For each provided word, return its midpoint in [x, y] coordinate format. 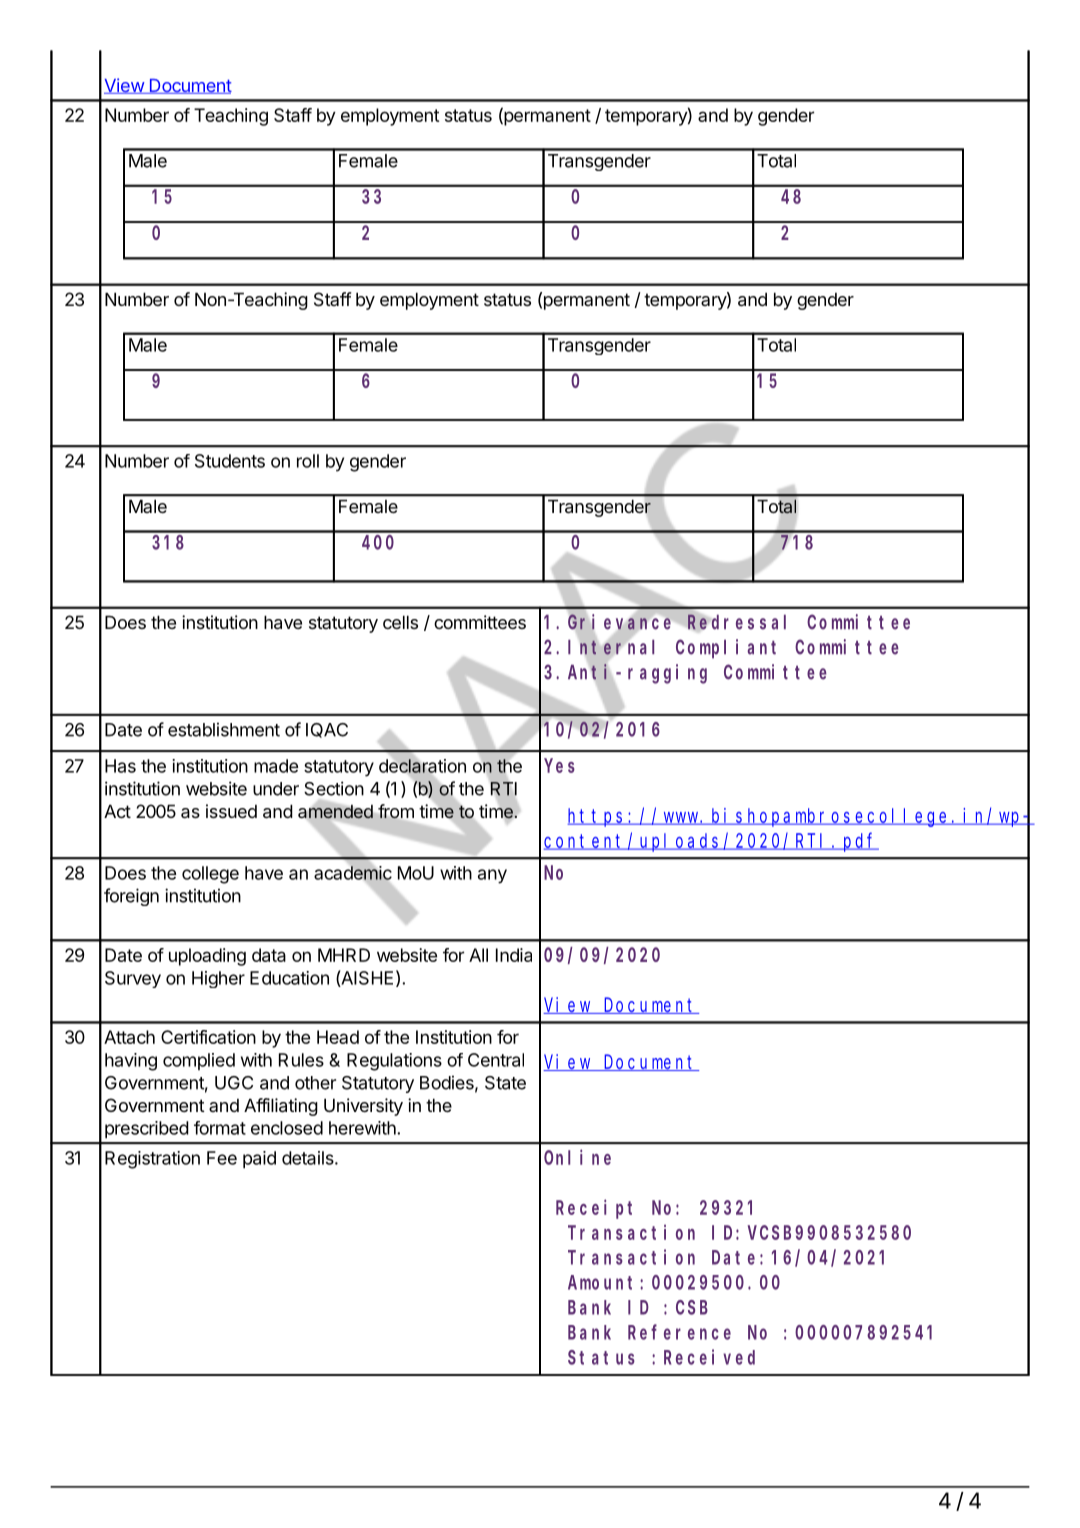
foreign [131, 897]
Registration [152, 1160]
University [363, 1107]
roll [308, 461]
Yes [559, 766]
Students [230, 461]
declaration [422, 766]
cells [400, 622]
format [220, 1128]
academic [353, 873]
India [514, 955]
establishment [224, 729]
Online [577, 1157]
